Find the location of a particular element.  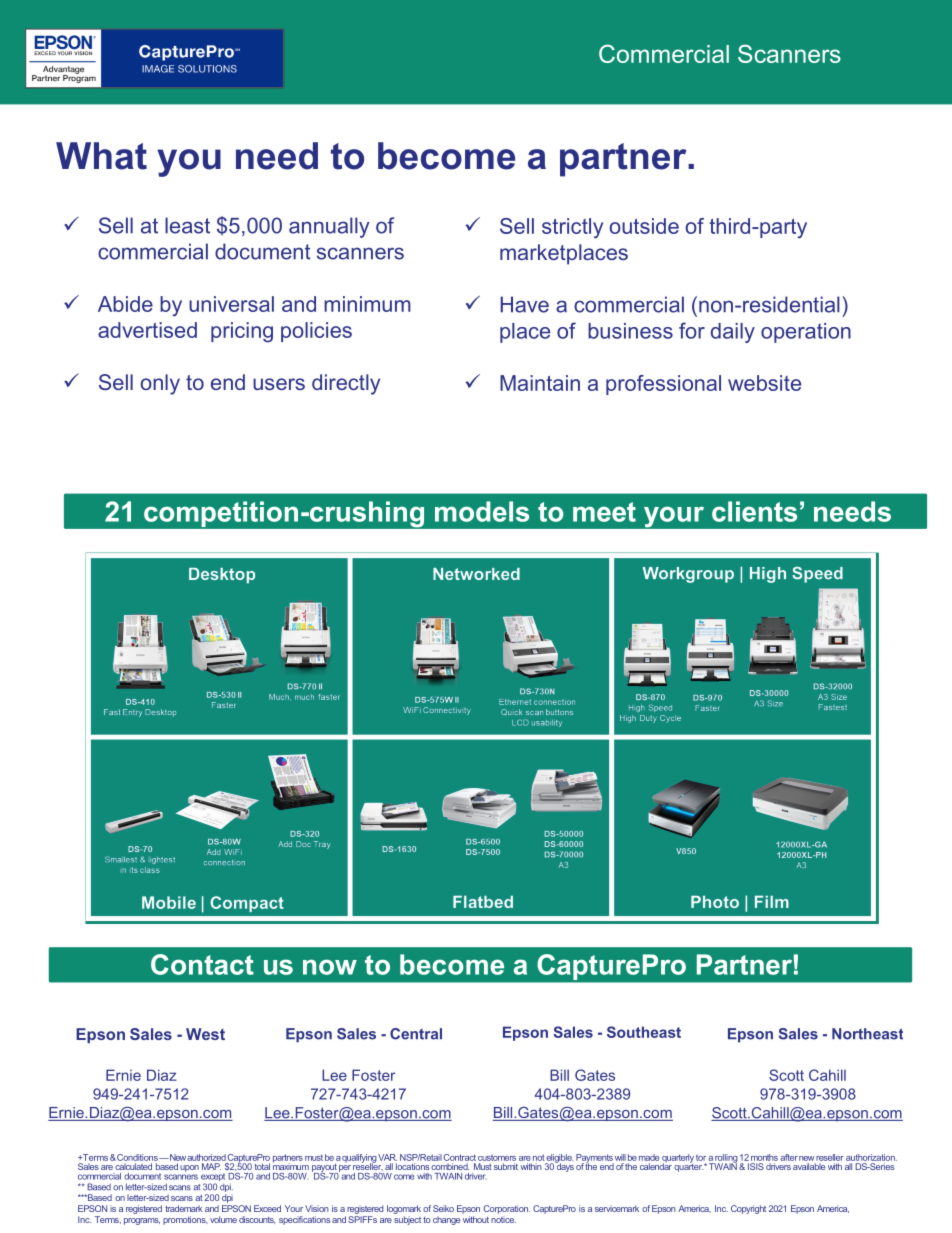

outside is located at coordinates (644, 226).
